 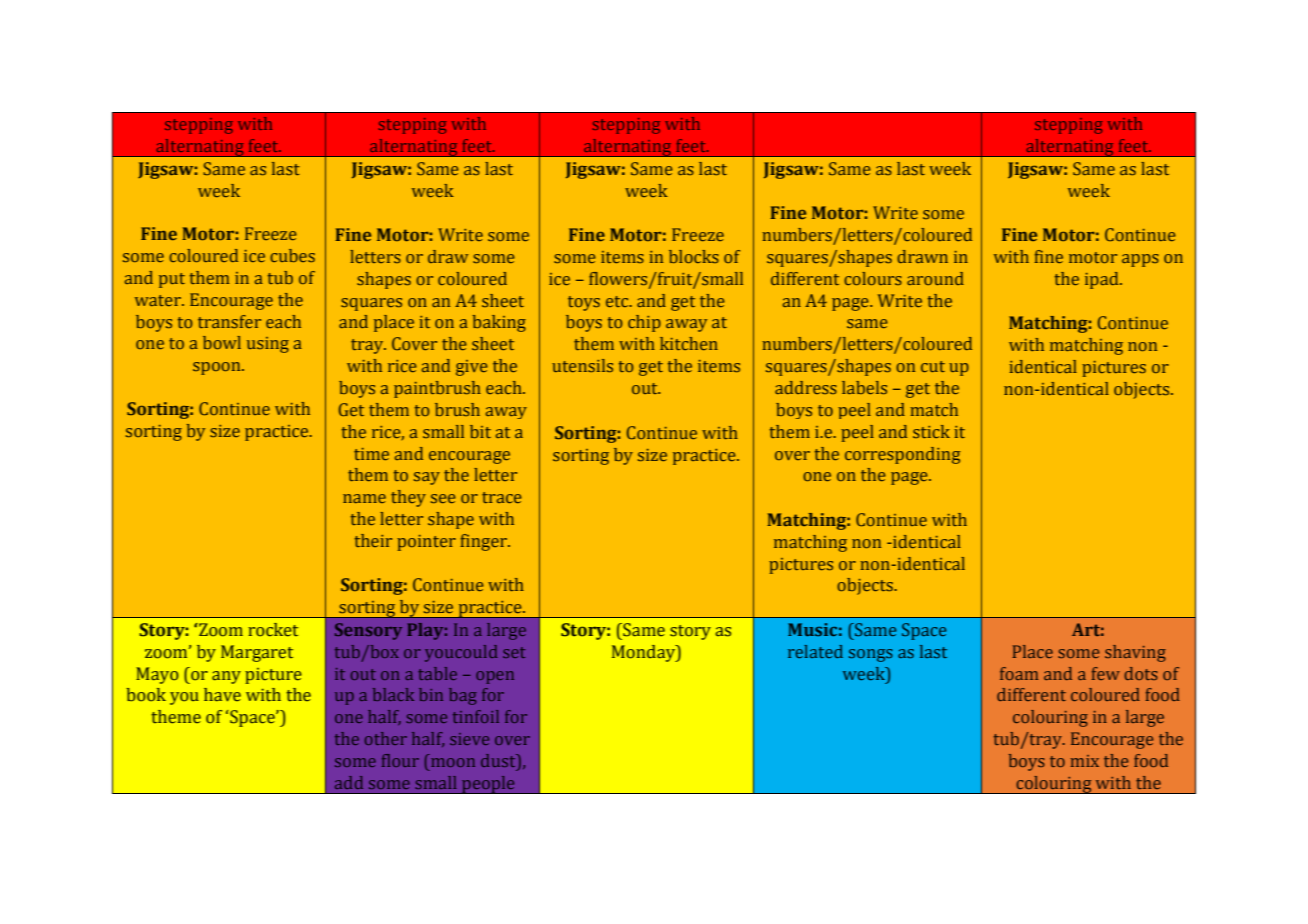 I want to click on mix, so click(x=1084, y=761).
